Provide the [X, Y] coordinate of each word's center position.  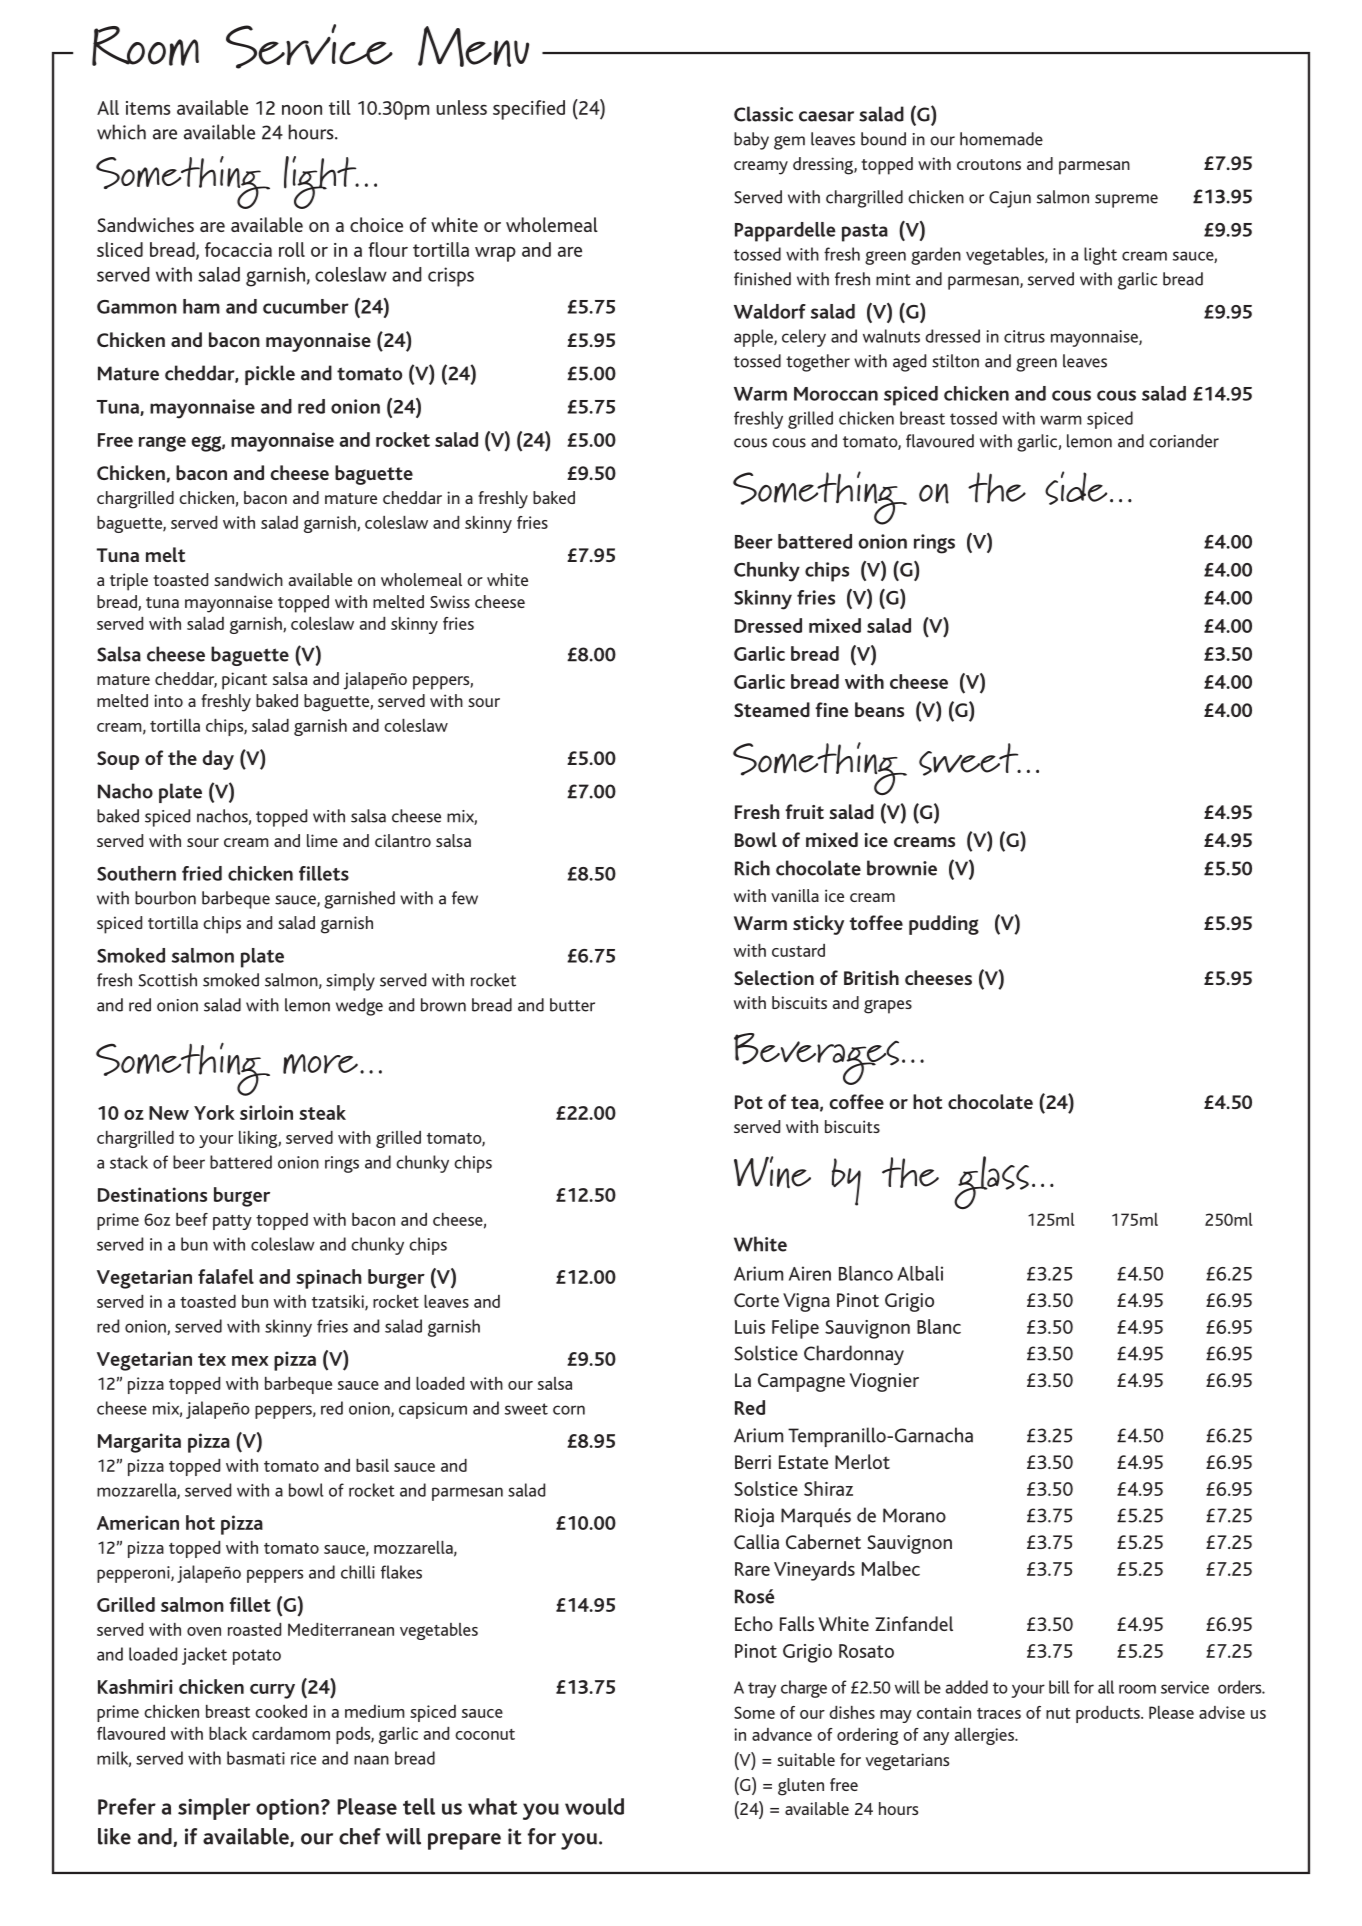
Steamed [772, 709]
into [168, 700]
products [1109, 1714]
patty [232, 1222]
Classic [763, 114]
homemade [1001, 139]
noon [302, 110]
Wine [772, 1172]
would [594, 1806]
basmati [256, 1758]
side [1076, 488]
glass [991, 1182]
